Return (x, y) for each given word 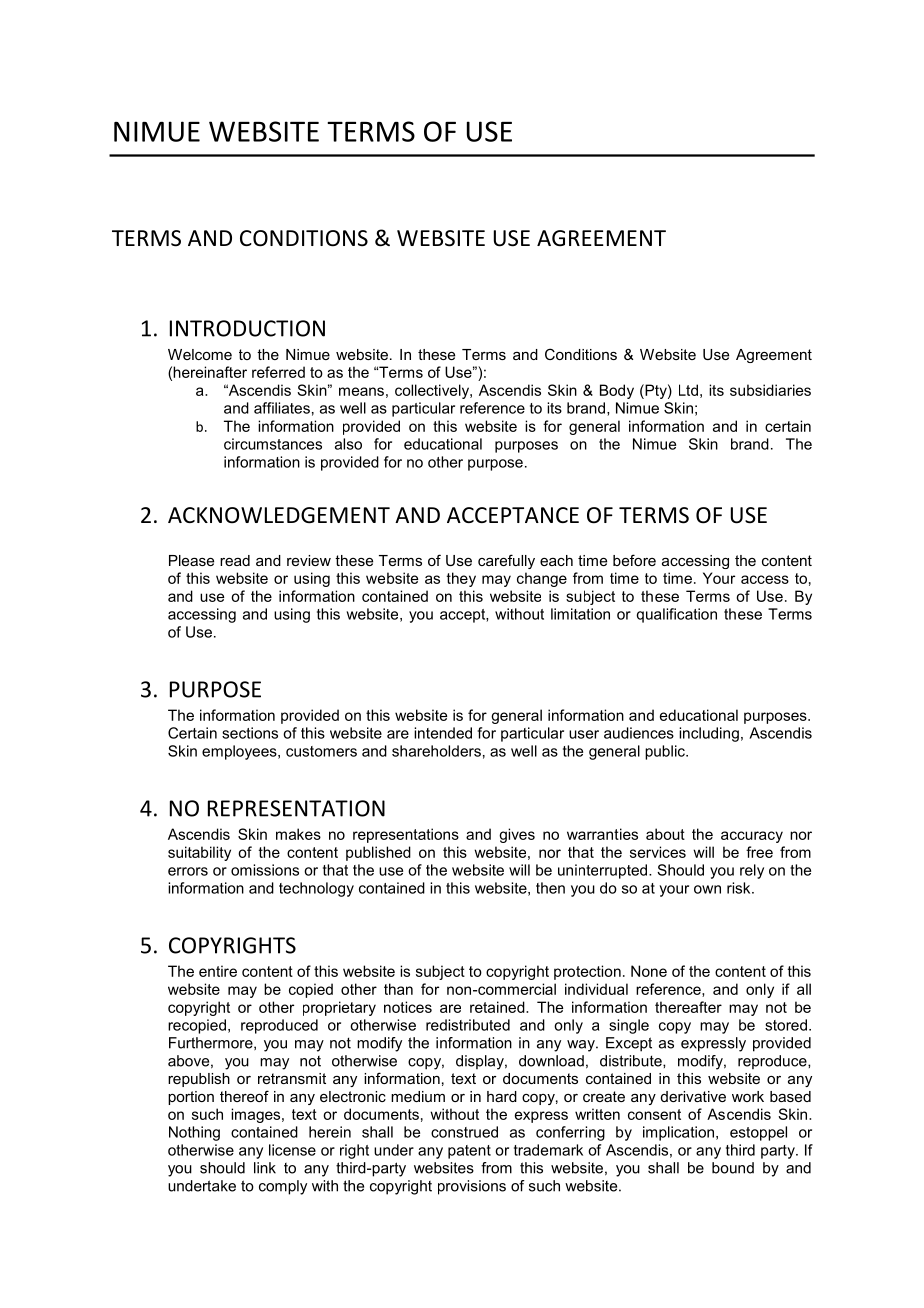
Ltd (688, 390)
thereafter (688, 1007)
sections (250, 733)
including (709, 734)
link (265, 1168)
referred (278, 372)
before (634, 560)
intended (443, 733)
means (361, 391)
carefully (506, 561)
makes (298, 834)
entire (218, 971)
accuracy (752, 837)
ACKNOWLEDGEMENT (279, 515)
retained (498, 1007)
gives (517, 835)
